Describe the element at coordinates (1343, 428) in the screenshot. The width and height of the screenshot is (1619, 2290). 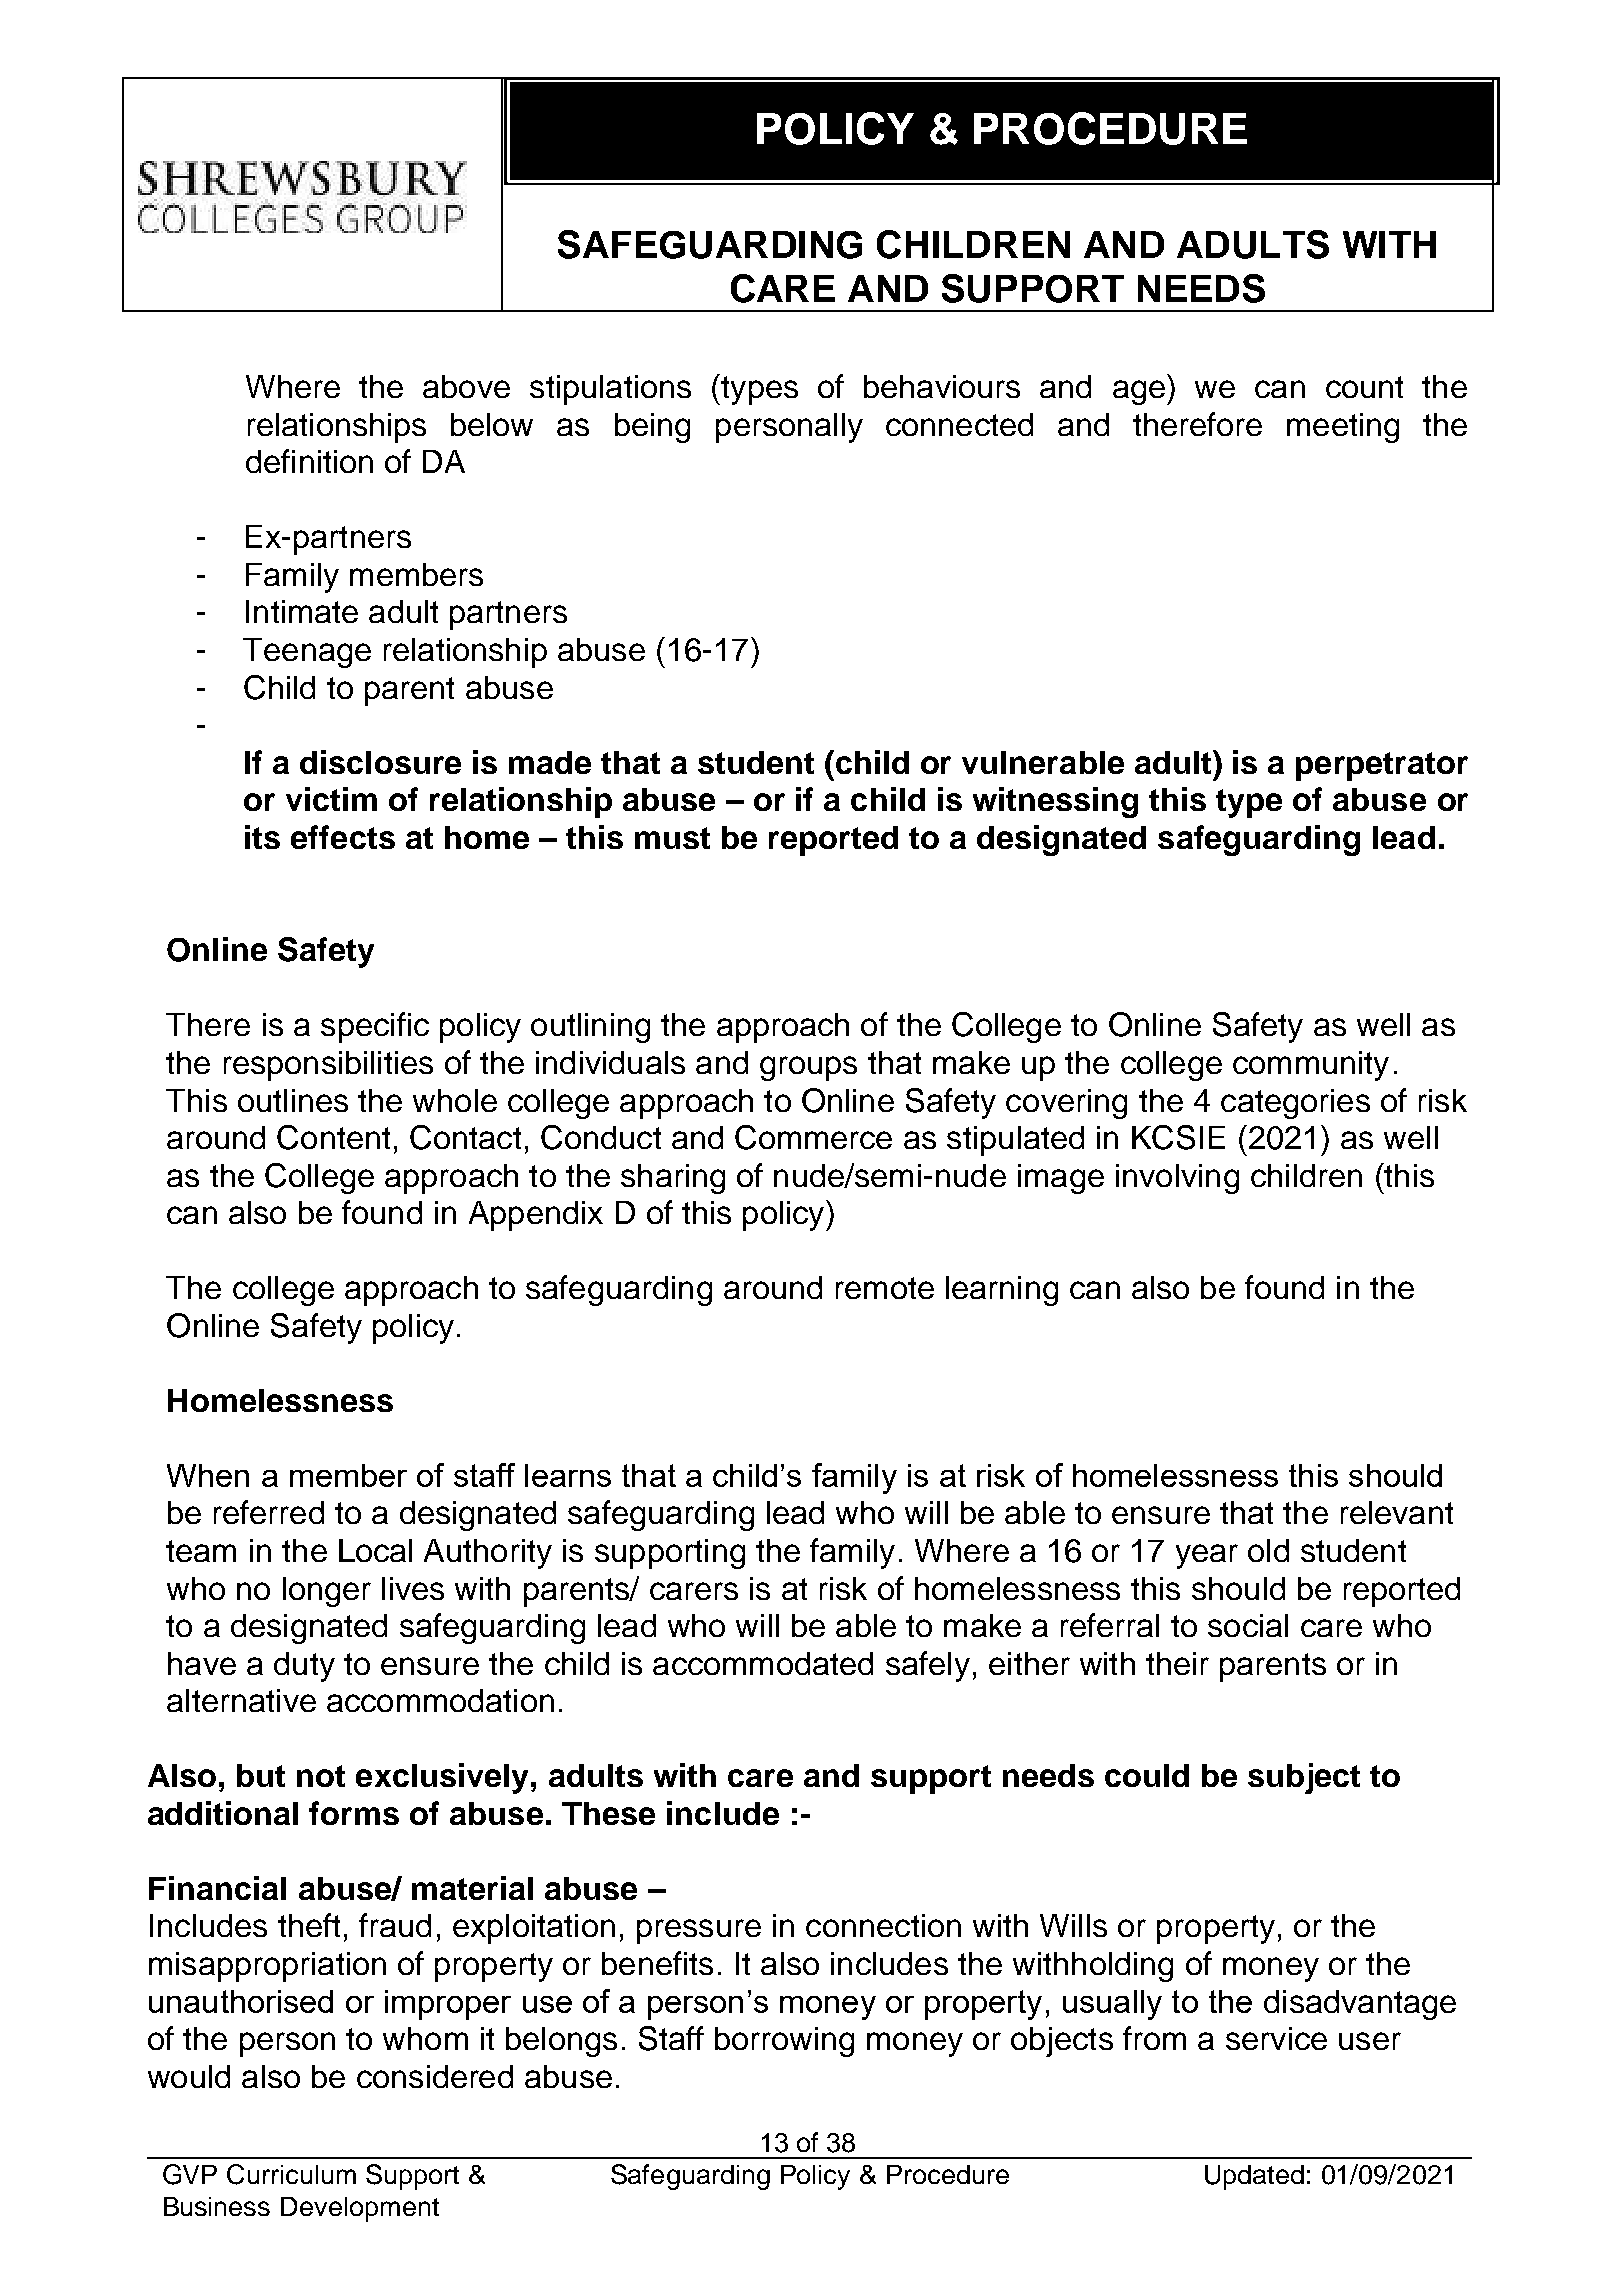
I see `meeting` at that location.
